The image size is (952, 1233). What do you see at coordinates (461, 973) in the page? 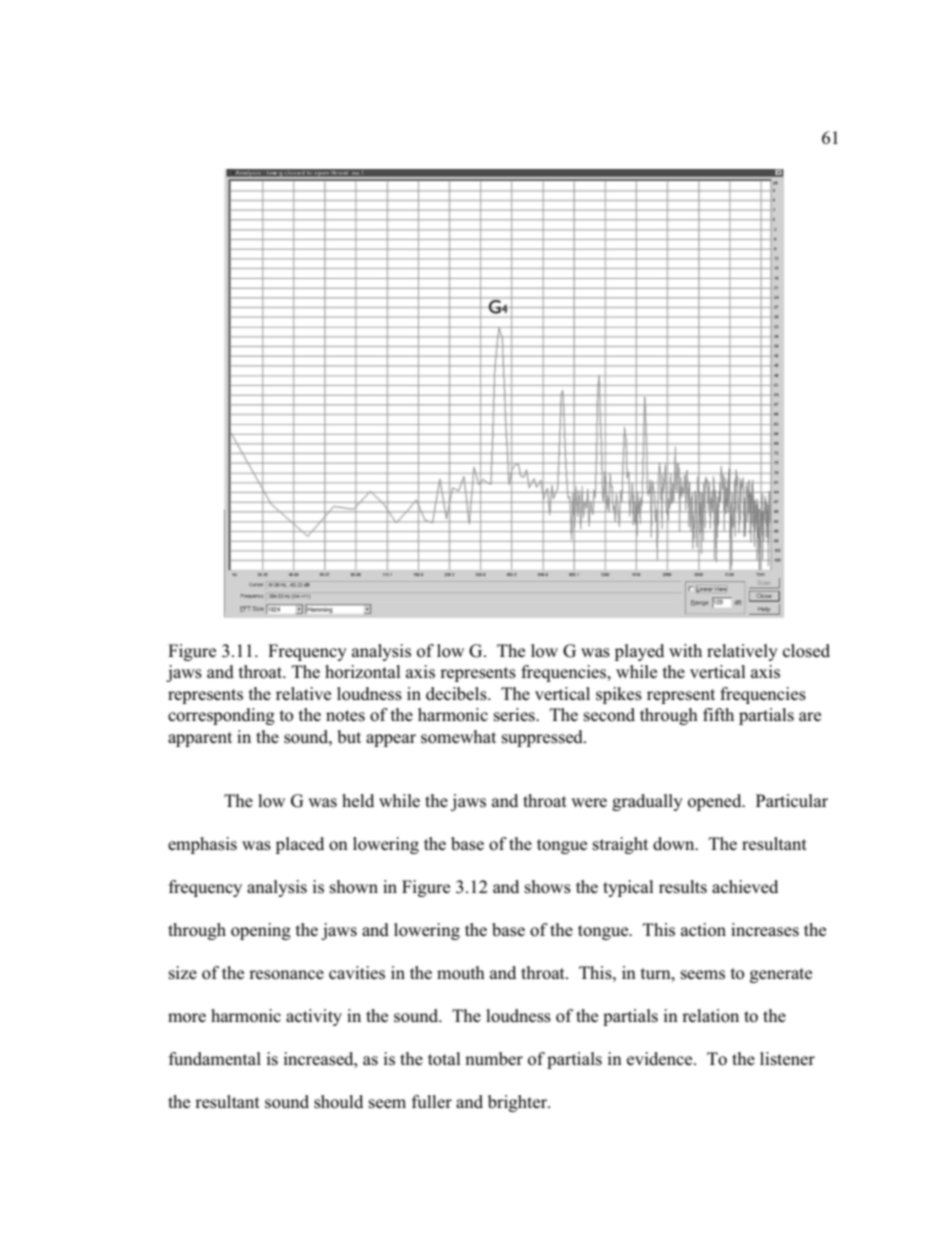
I see `mouth` at bounding box center [461, 973].
